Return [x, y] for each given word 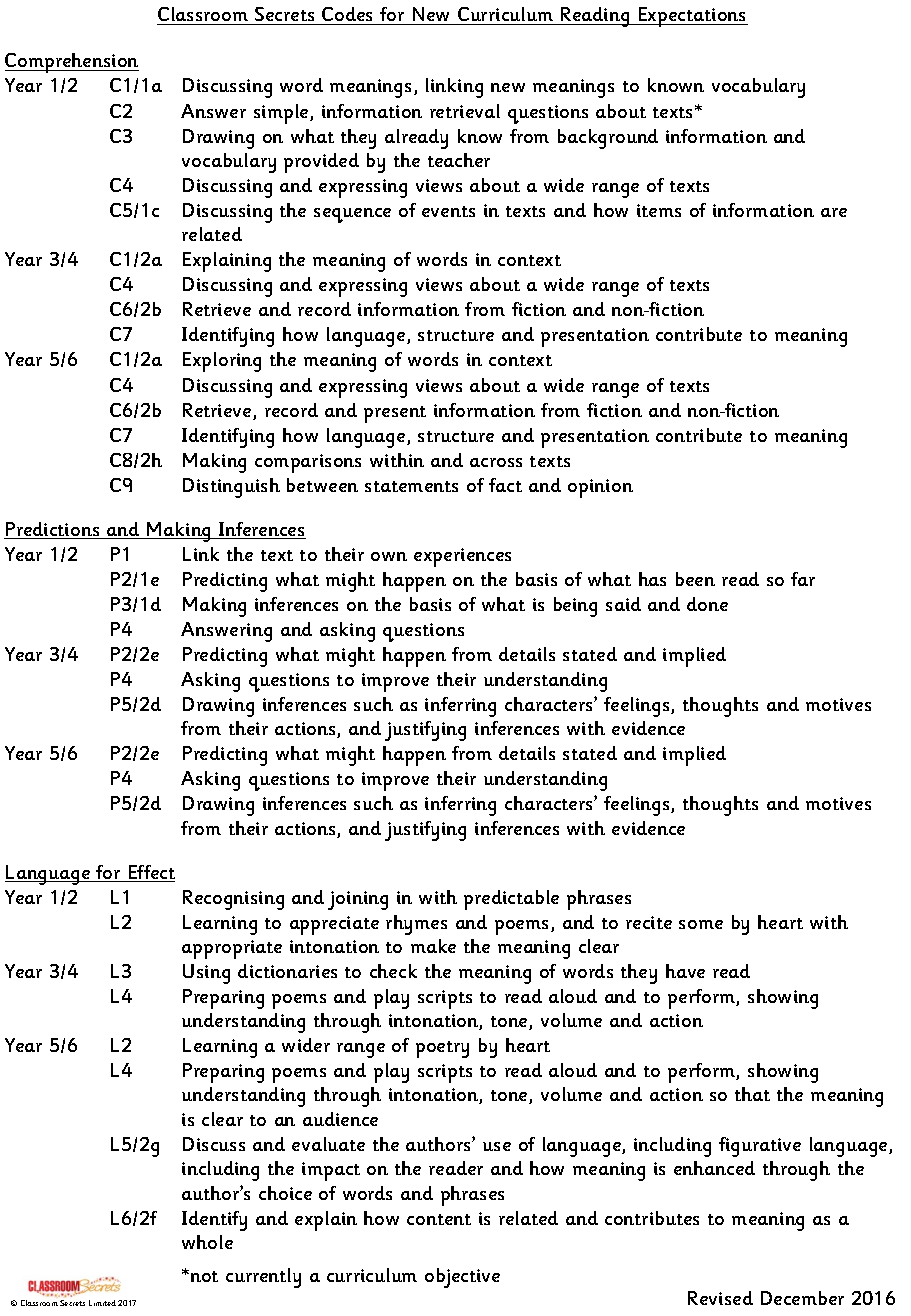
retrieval [465, 111]
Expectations [692, 17]
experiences [462, 557]
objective [462, 1278]
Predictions [53, 530]
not [204, 1276]
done [707, 604]
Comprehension [72, 63]
